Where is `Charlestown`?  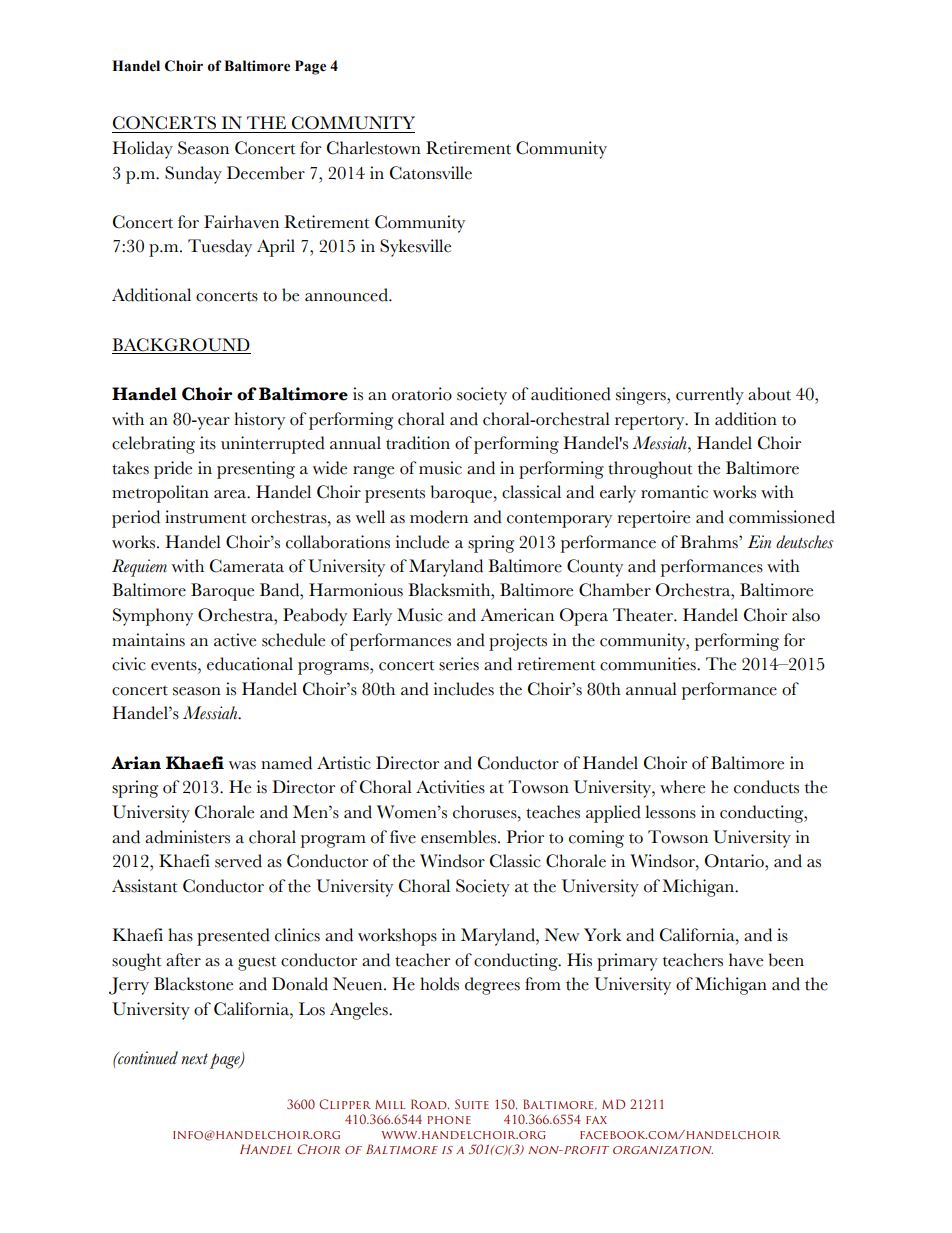 Charlestown is located at coordinates (374, 148).
